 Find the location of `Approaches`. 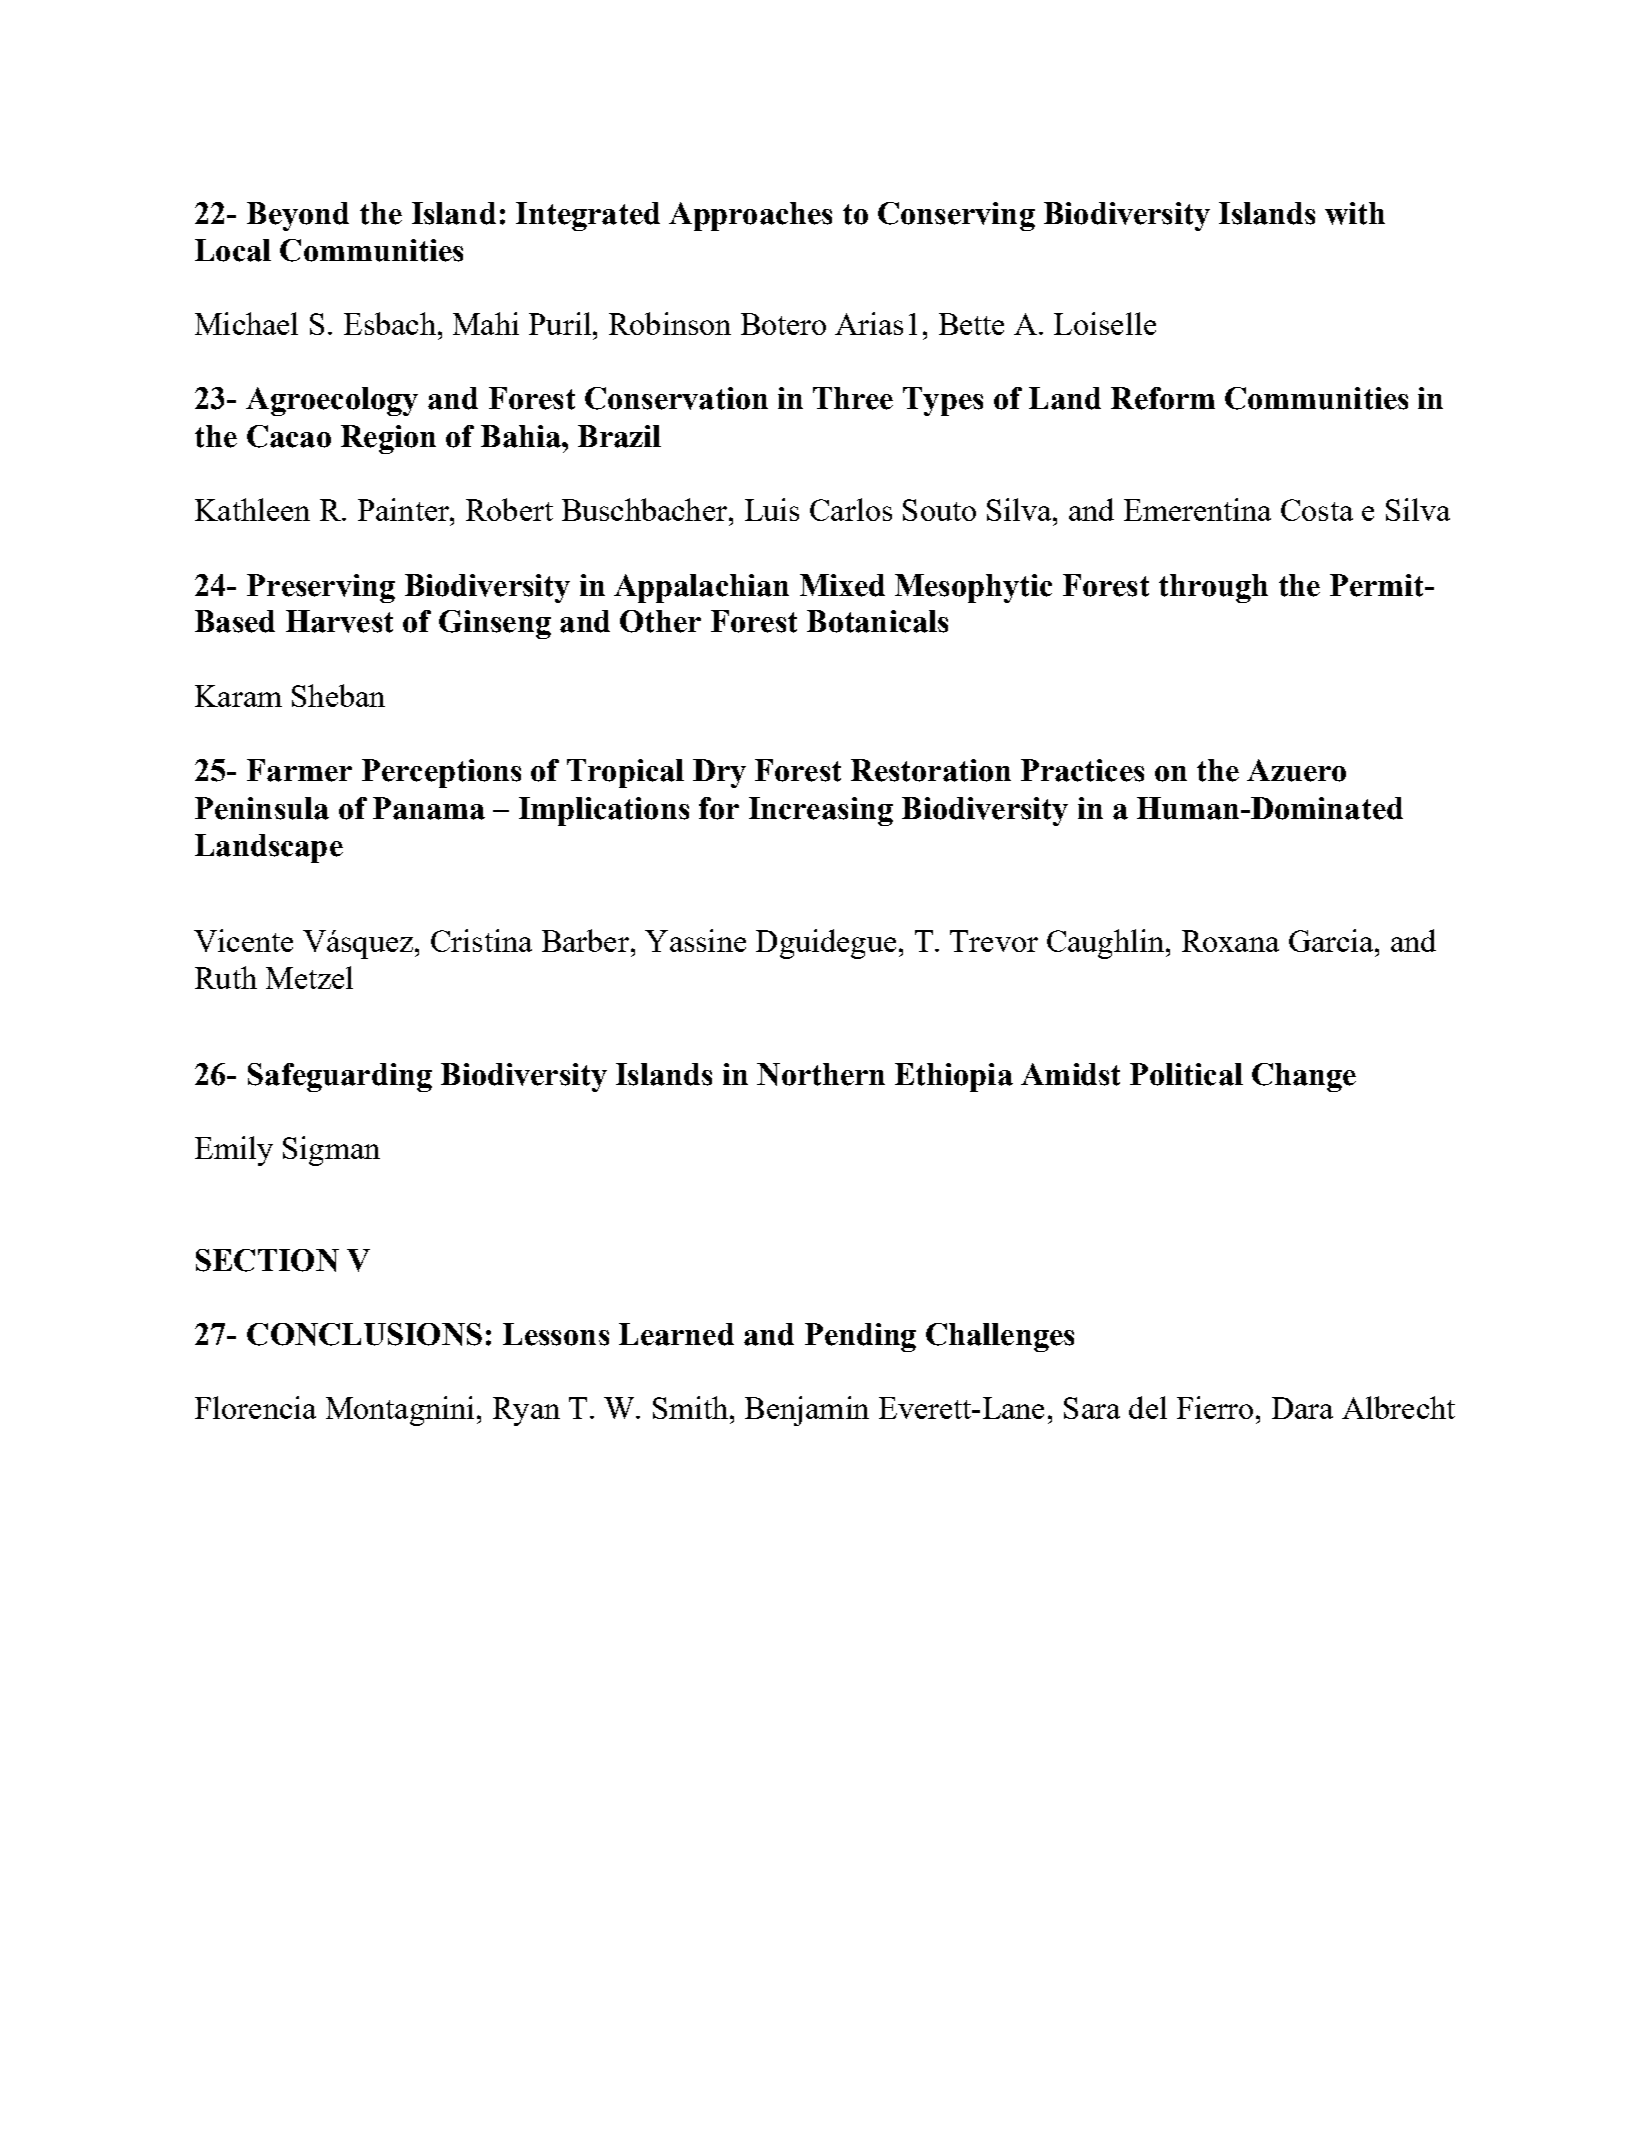

Approaches is located at coordinates (750, 216).
